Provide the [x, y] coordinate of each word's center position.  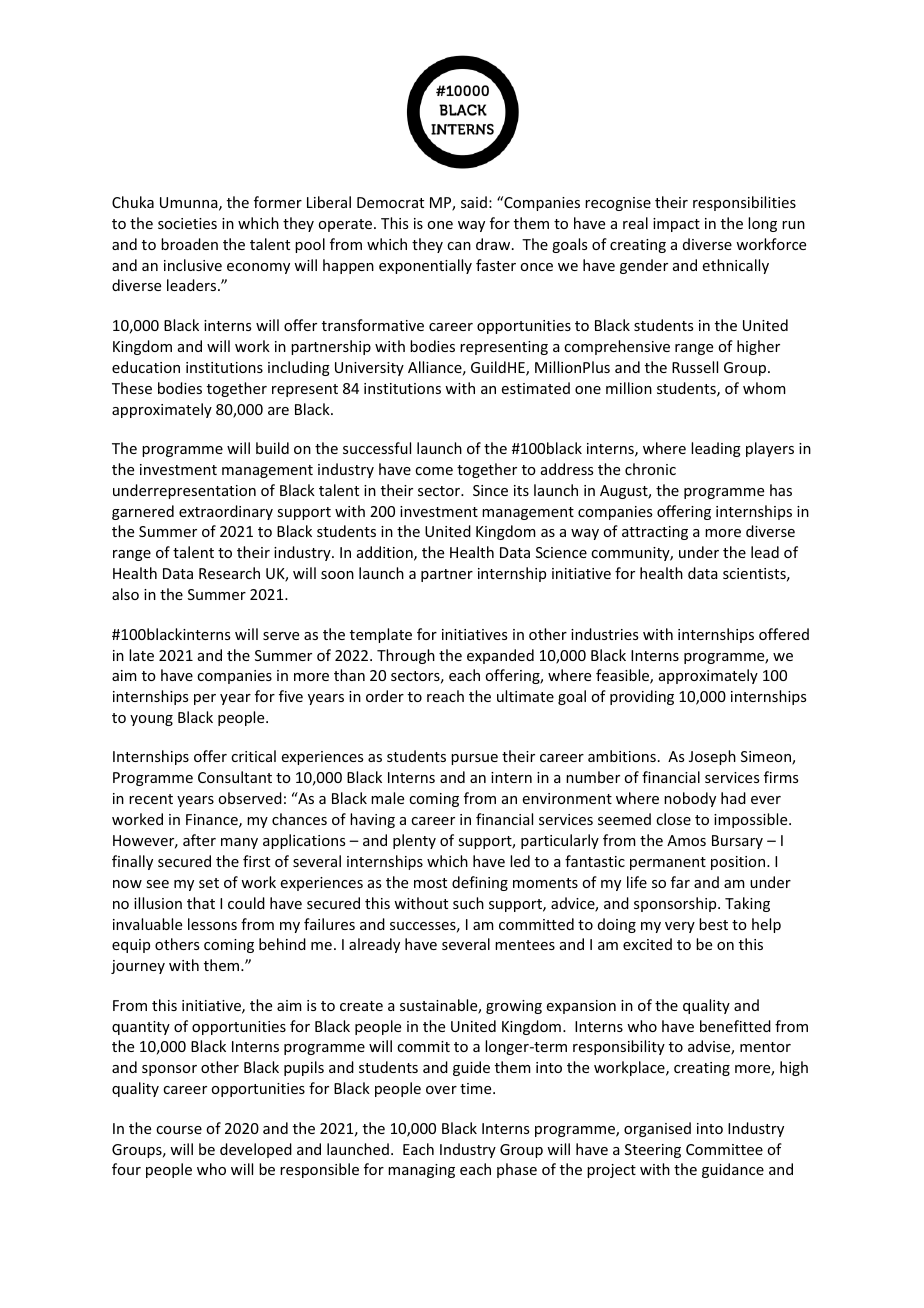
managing [421, 1171]
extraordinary [226, 512]
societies [187, 223]
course [179, 1130]
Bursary [737, 842]
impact [676, 225]
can [459, 246]
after [199, 840]
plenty [414, 841]
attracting [655, 533]
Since [490, 490]
